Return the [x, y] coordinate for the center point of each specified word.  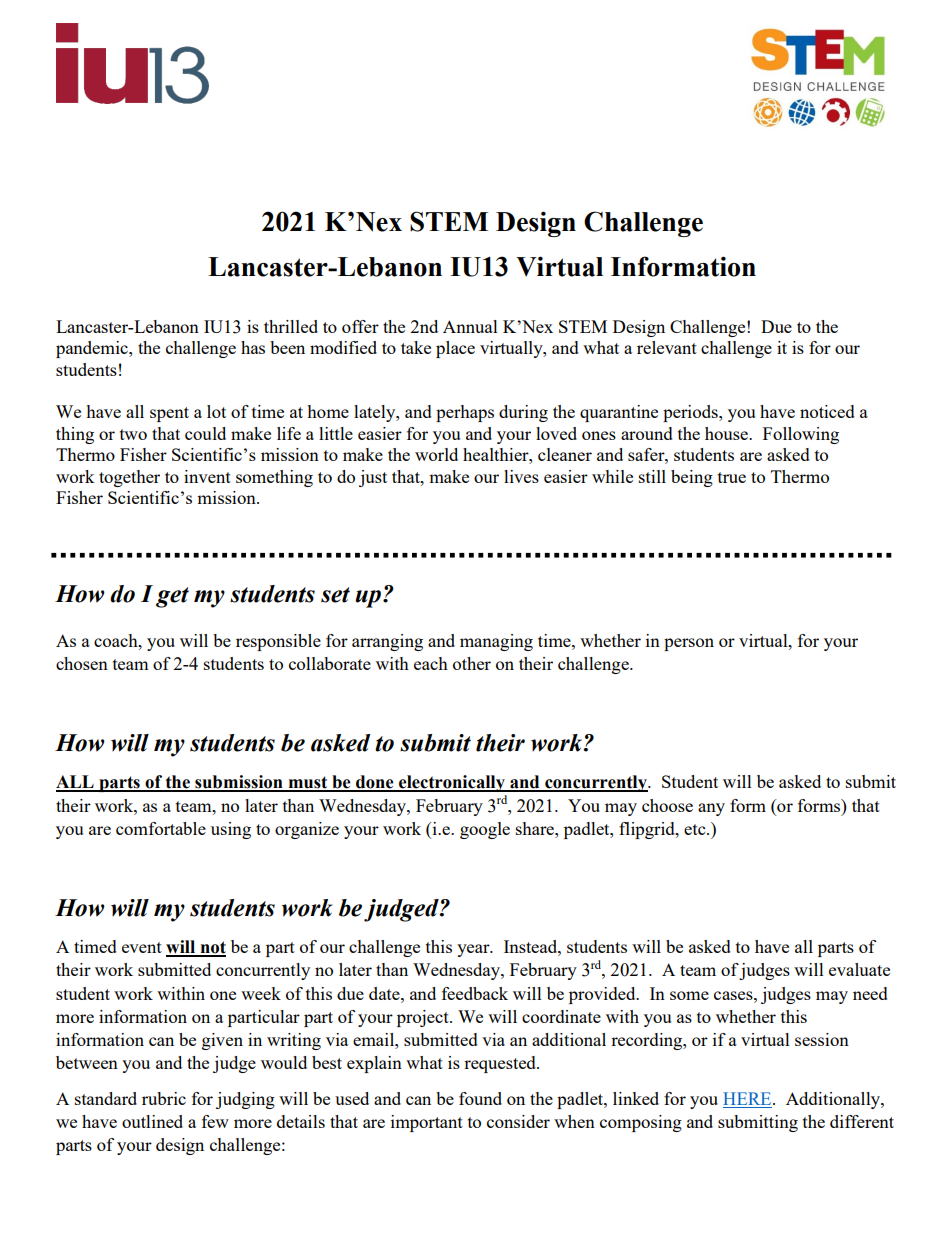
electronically [452, 783]
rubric [164, 1098]
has [253, 347]
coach [117, 640]
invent [207, 476]
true [732, 477]
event [142, 947]
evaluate [859, 969]
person [689, 644]
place [455, 349]
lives [521, 476]
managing [496, 642]
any [711, 809]
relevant [667, 347]
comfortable [161, 828]
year [474, 950]
